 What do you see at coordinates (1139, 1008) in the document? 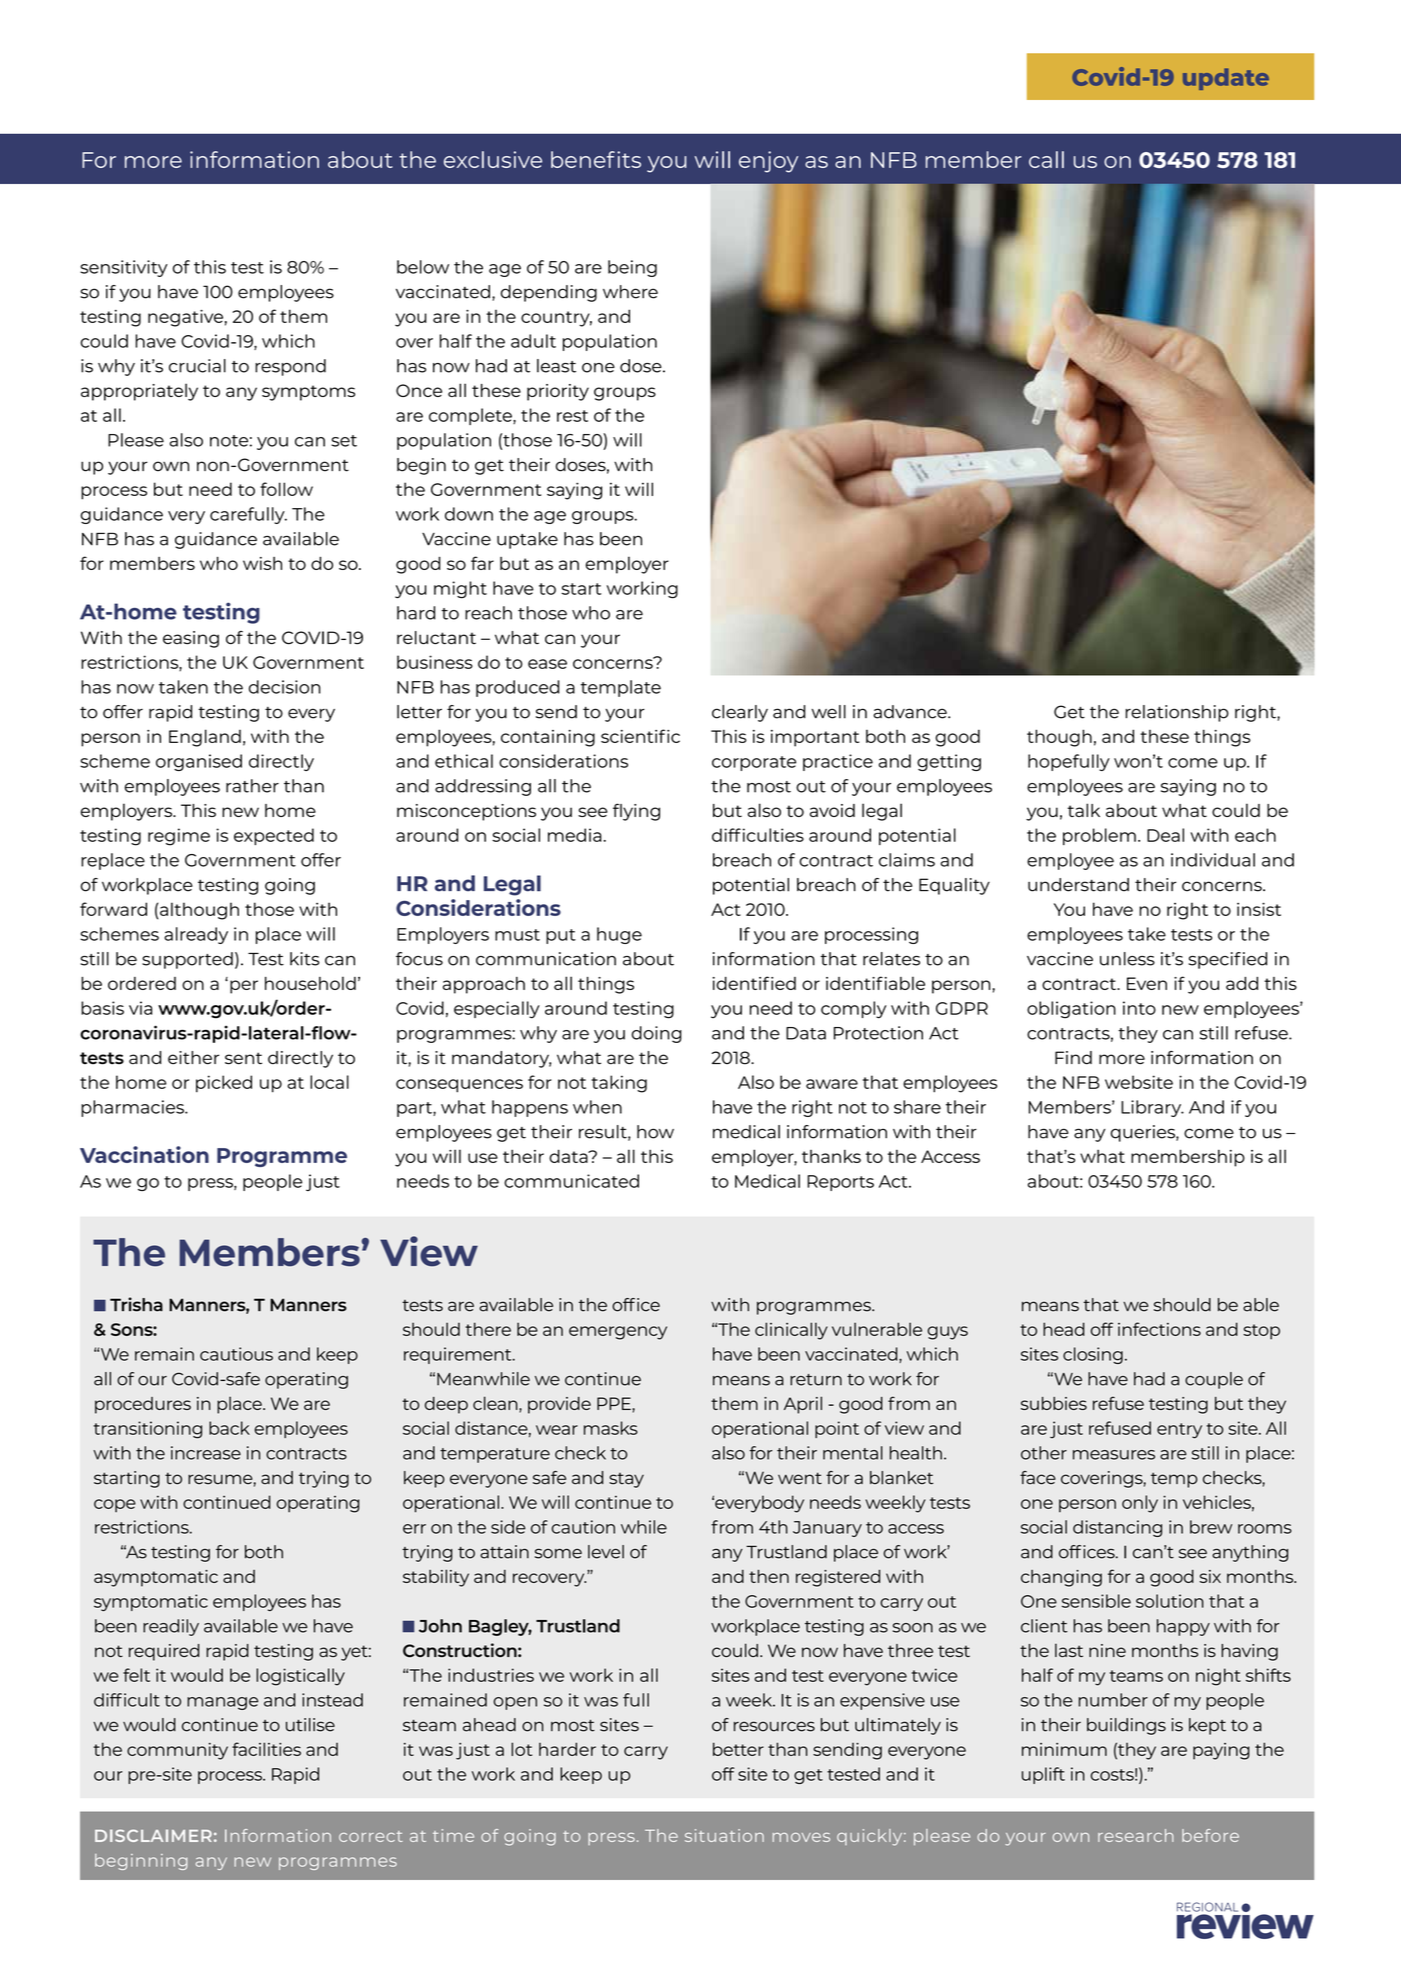
I see `into` at bounding box center [1139, 1008].
